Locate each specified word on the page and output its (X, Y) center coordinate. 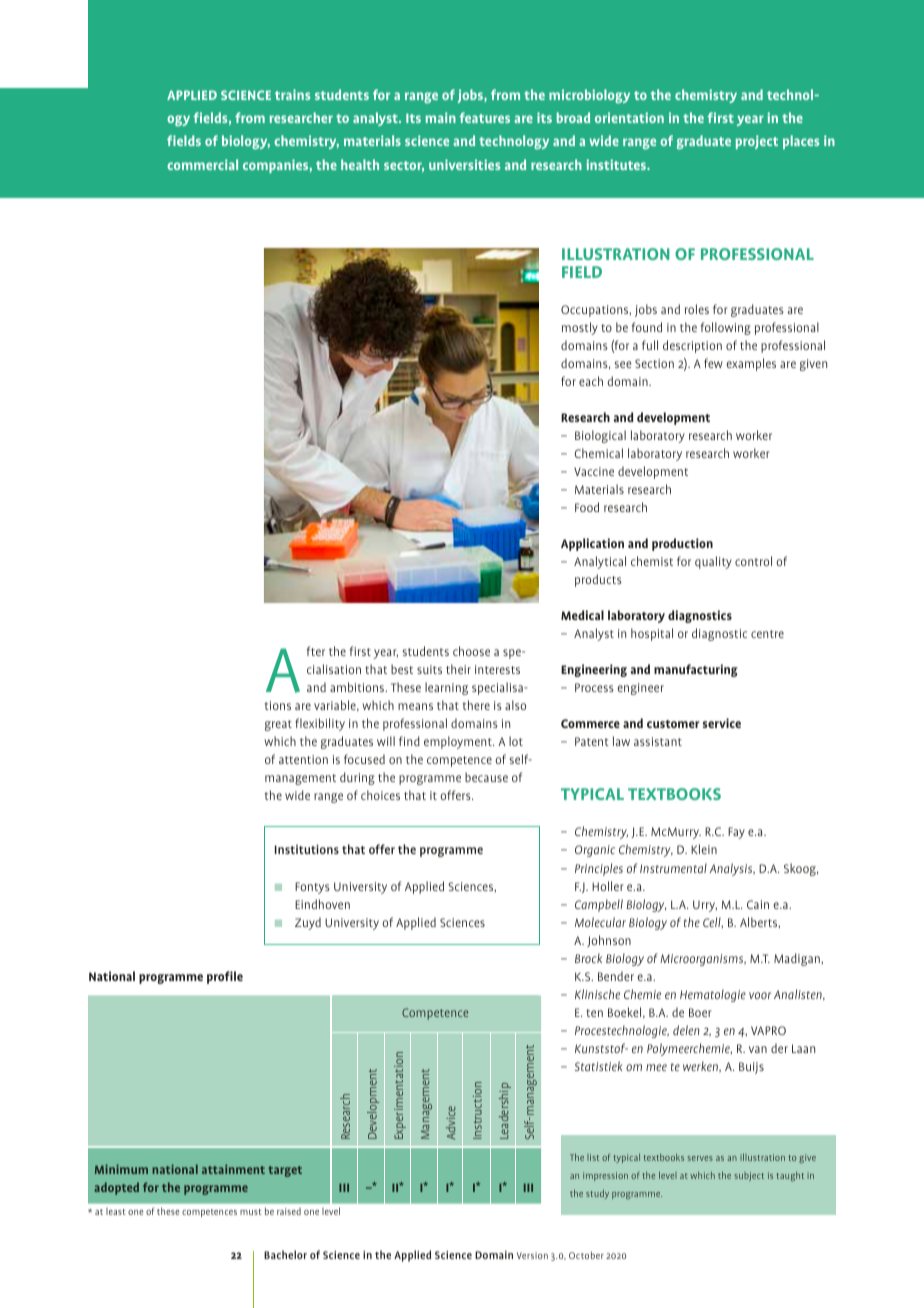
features (484, 117)
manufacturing (696, 670)
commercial (202, 164)
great (278, 725)
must (251, 1212)
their (458, 669)
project (756, 142)
